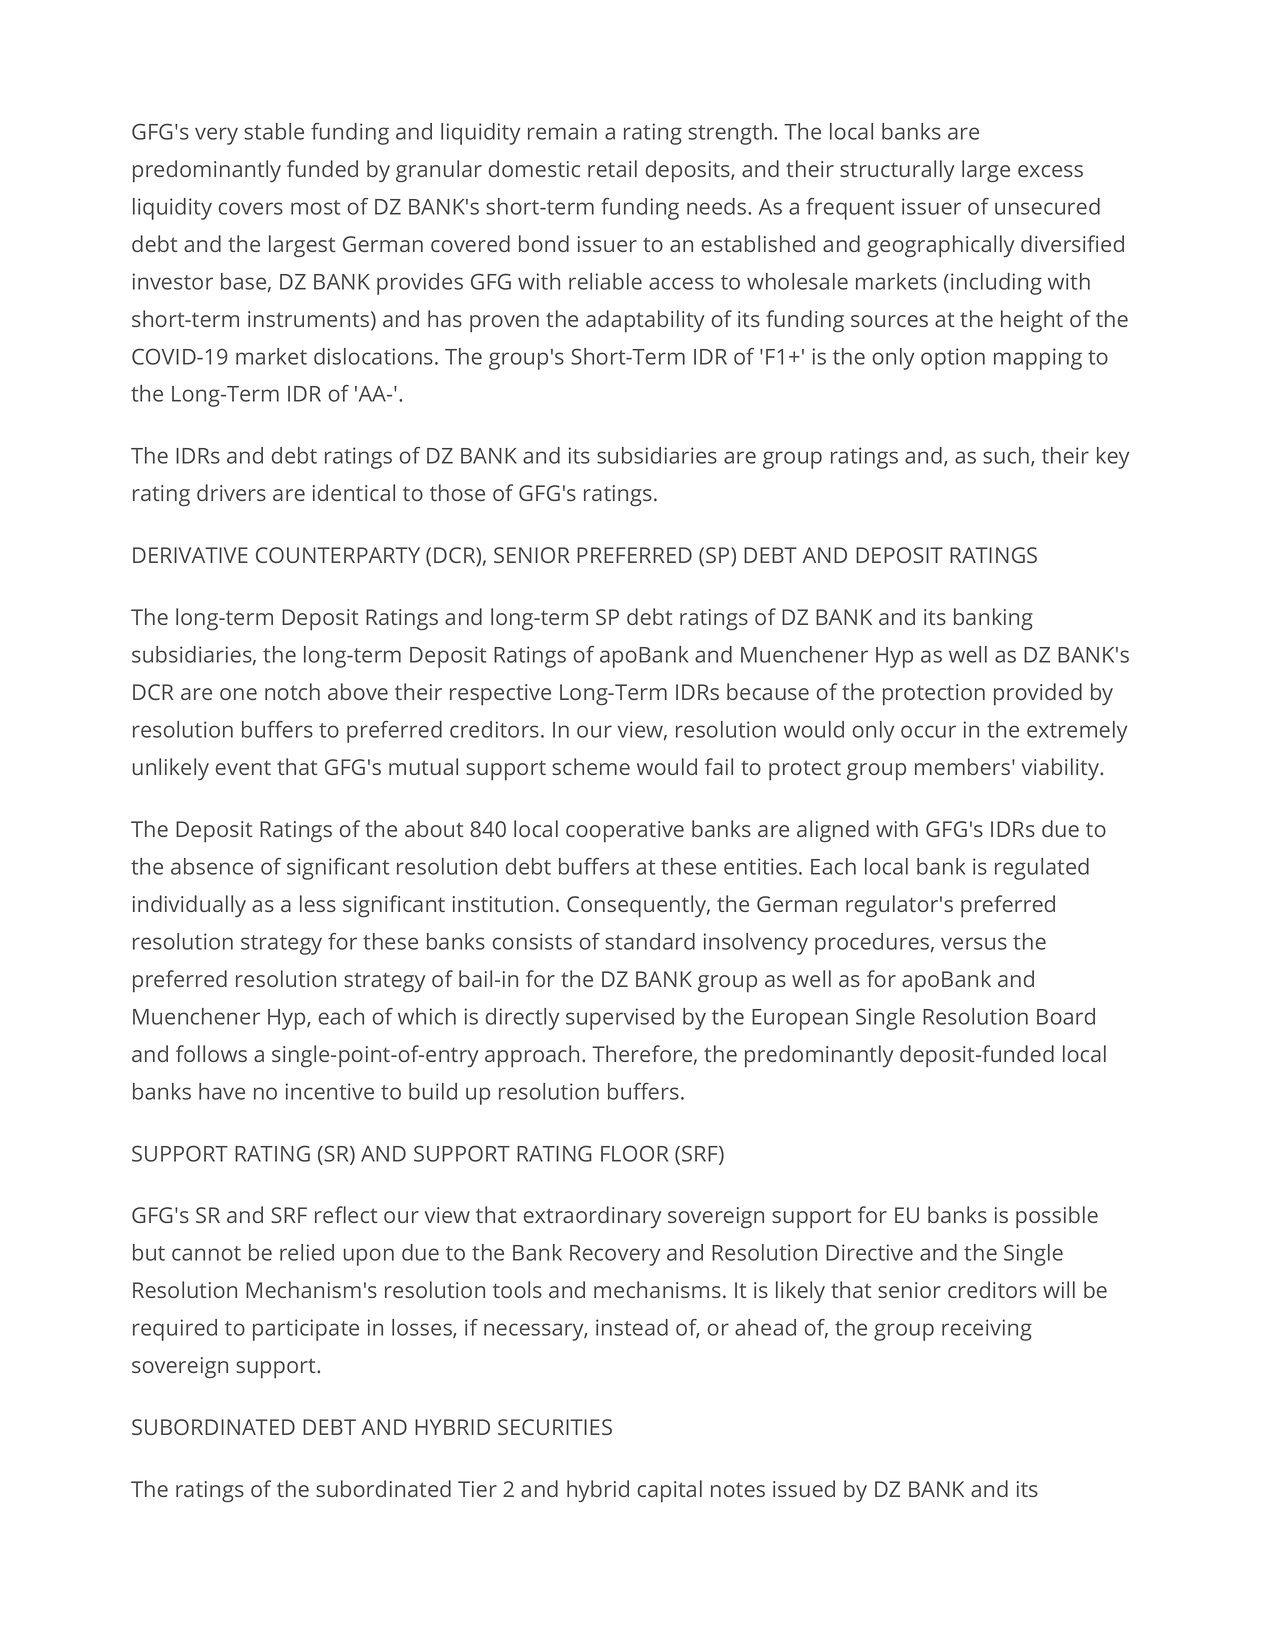 The height and width of the page is (1649, 1274). I want to click on possible, so click(1057, 1217).
